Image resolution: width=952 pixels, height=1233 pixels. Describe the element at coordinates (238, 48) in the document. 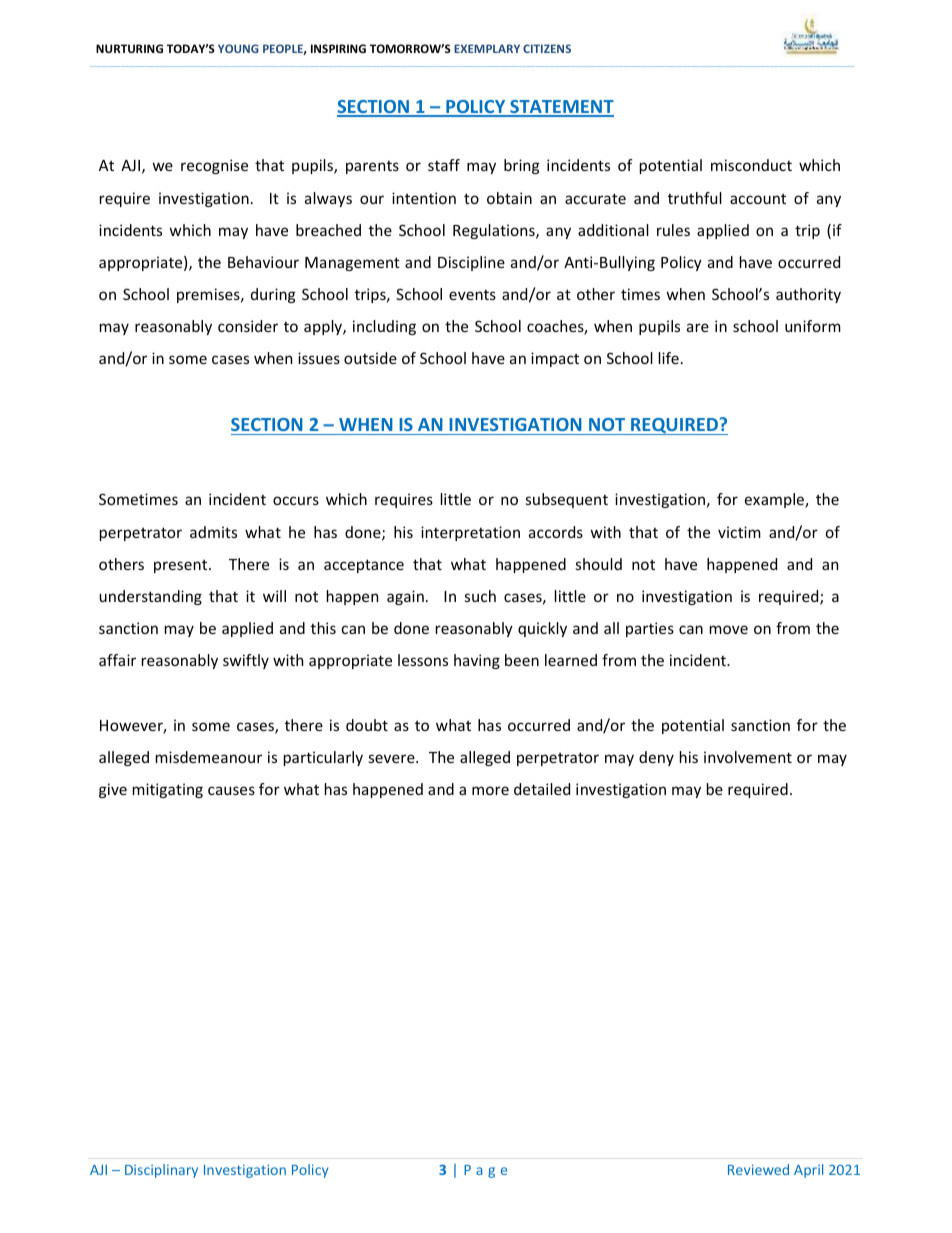

I see `YOUNG` at that location.
